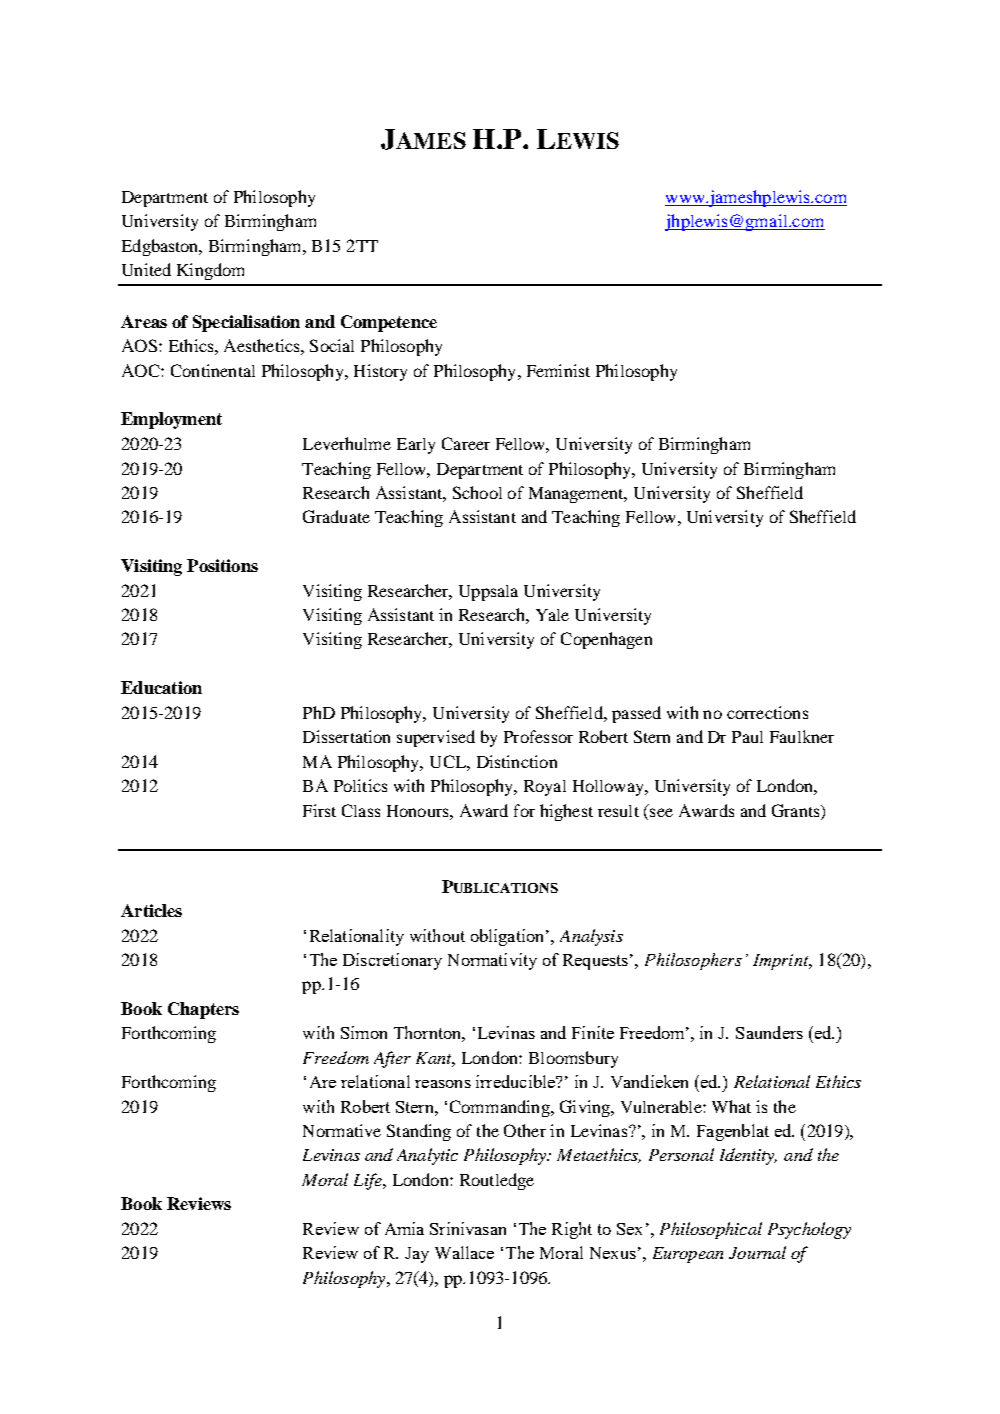 This image has width=1000, height=1414. I want to click on obligation, so click(509, 937).
